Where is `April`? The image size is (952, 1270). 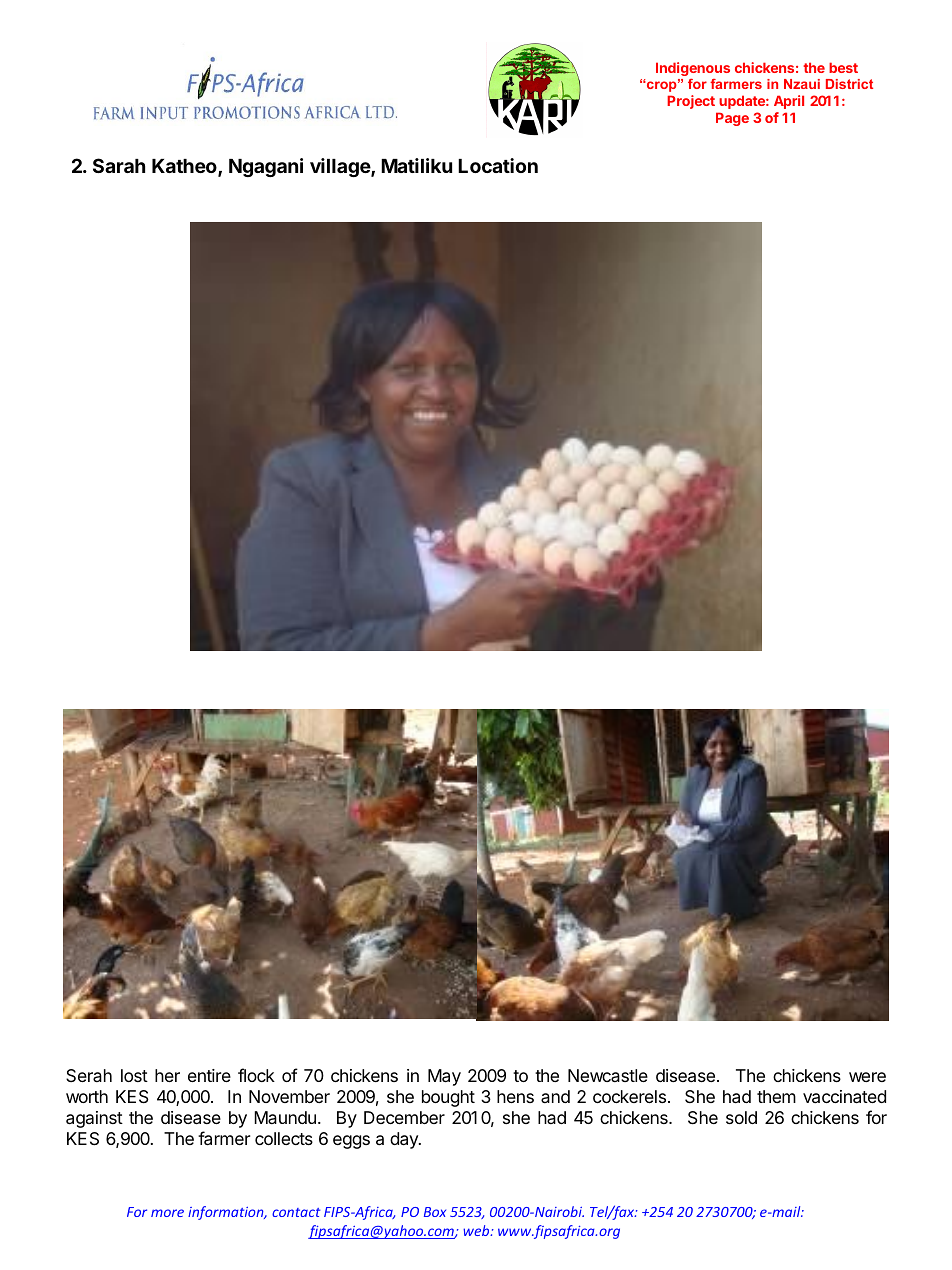 April is located at coordinates (789, 102).
